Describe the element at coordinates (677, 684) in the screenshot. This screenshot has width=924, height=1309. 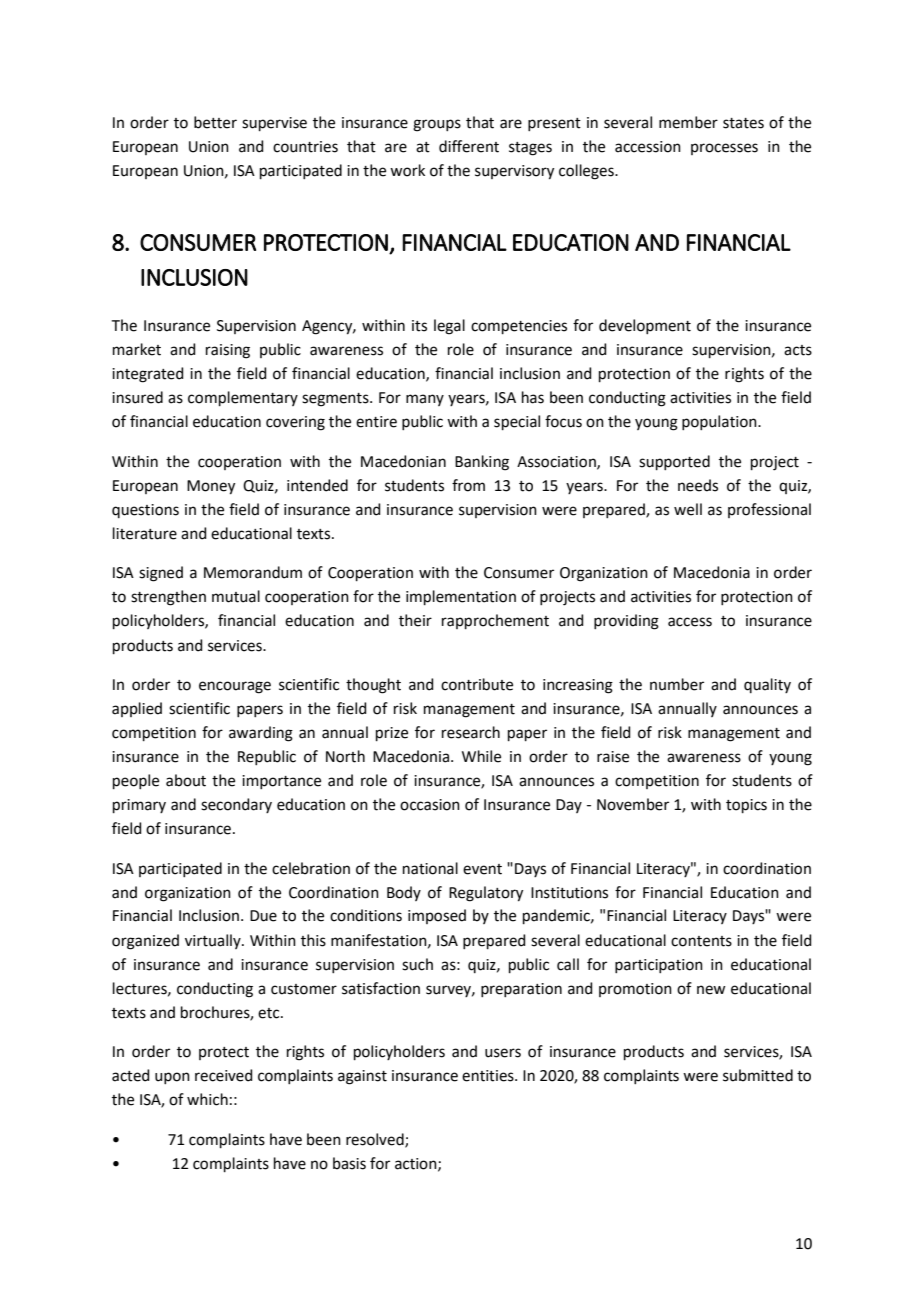
I see `number` at that location.
